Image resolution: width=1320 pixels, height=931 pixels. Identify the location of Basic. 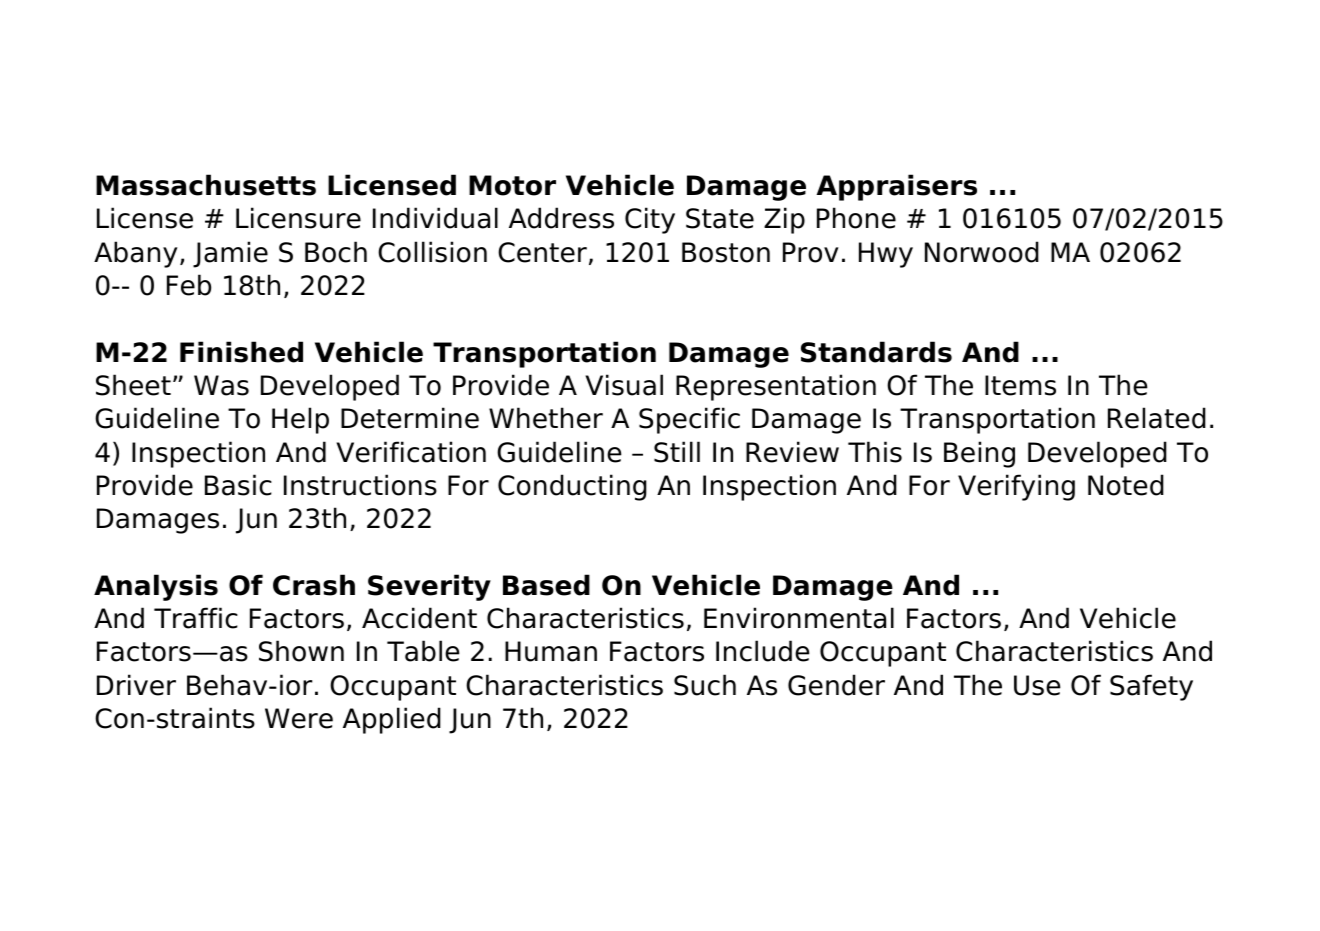
(238, 485).
